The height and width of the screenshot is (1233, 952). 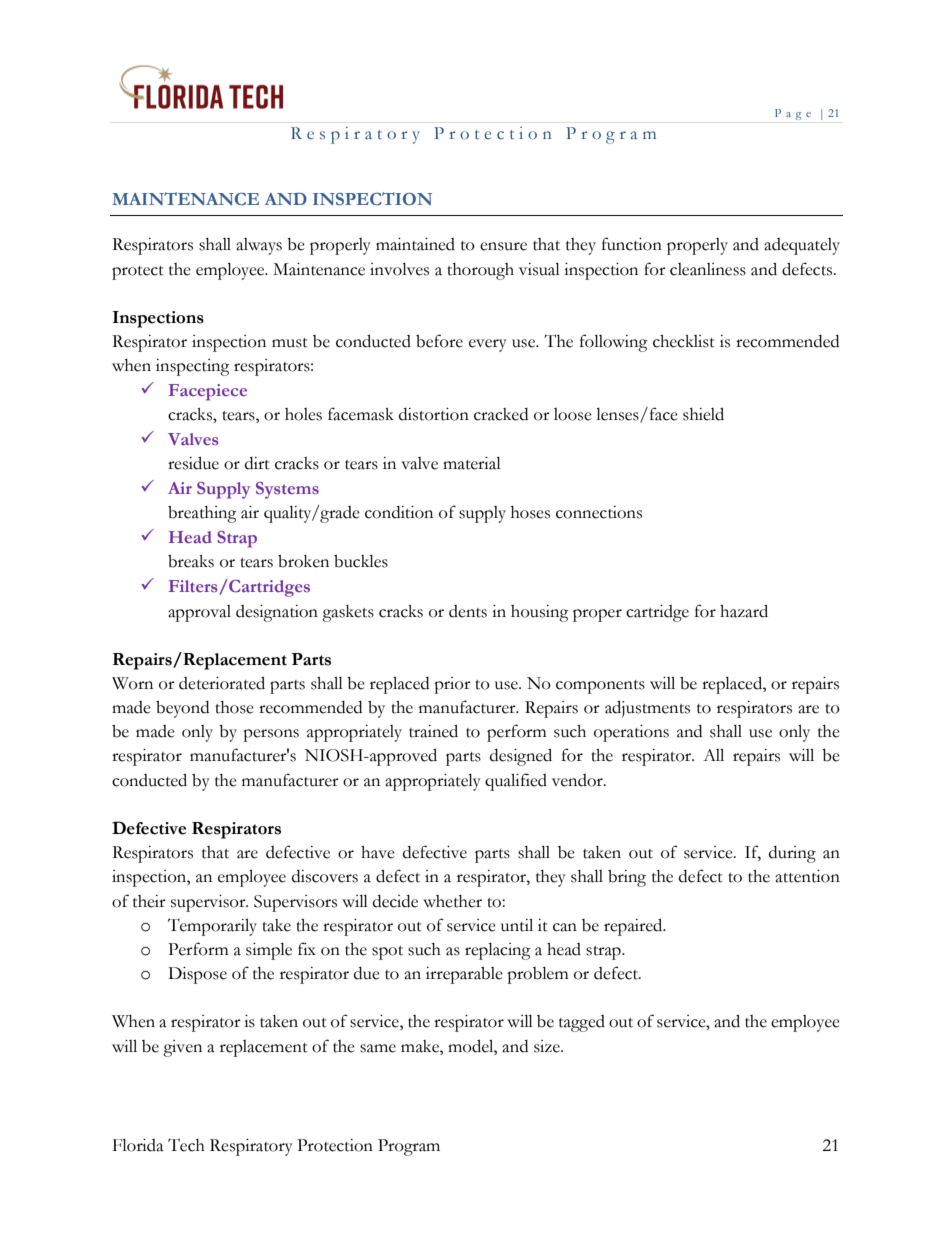 I want to click on cleanliness, so click(x=708, y=269).
